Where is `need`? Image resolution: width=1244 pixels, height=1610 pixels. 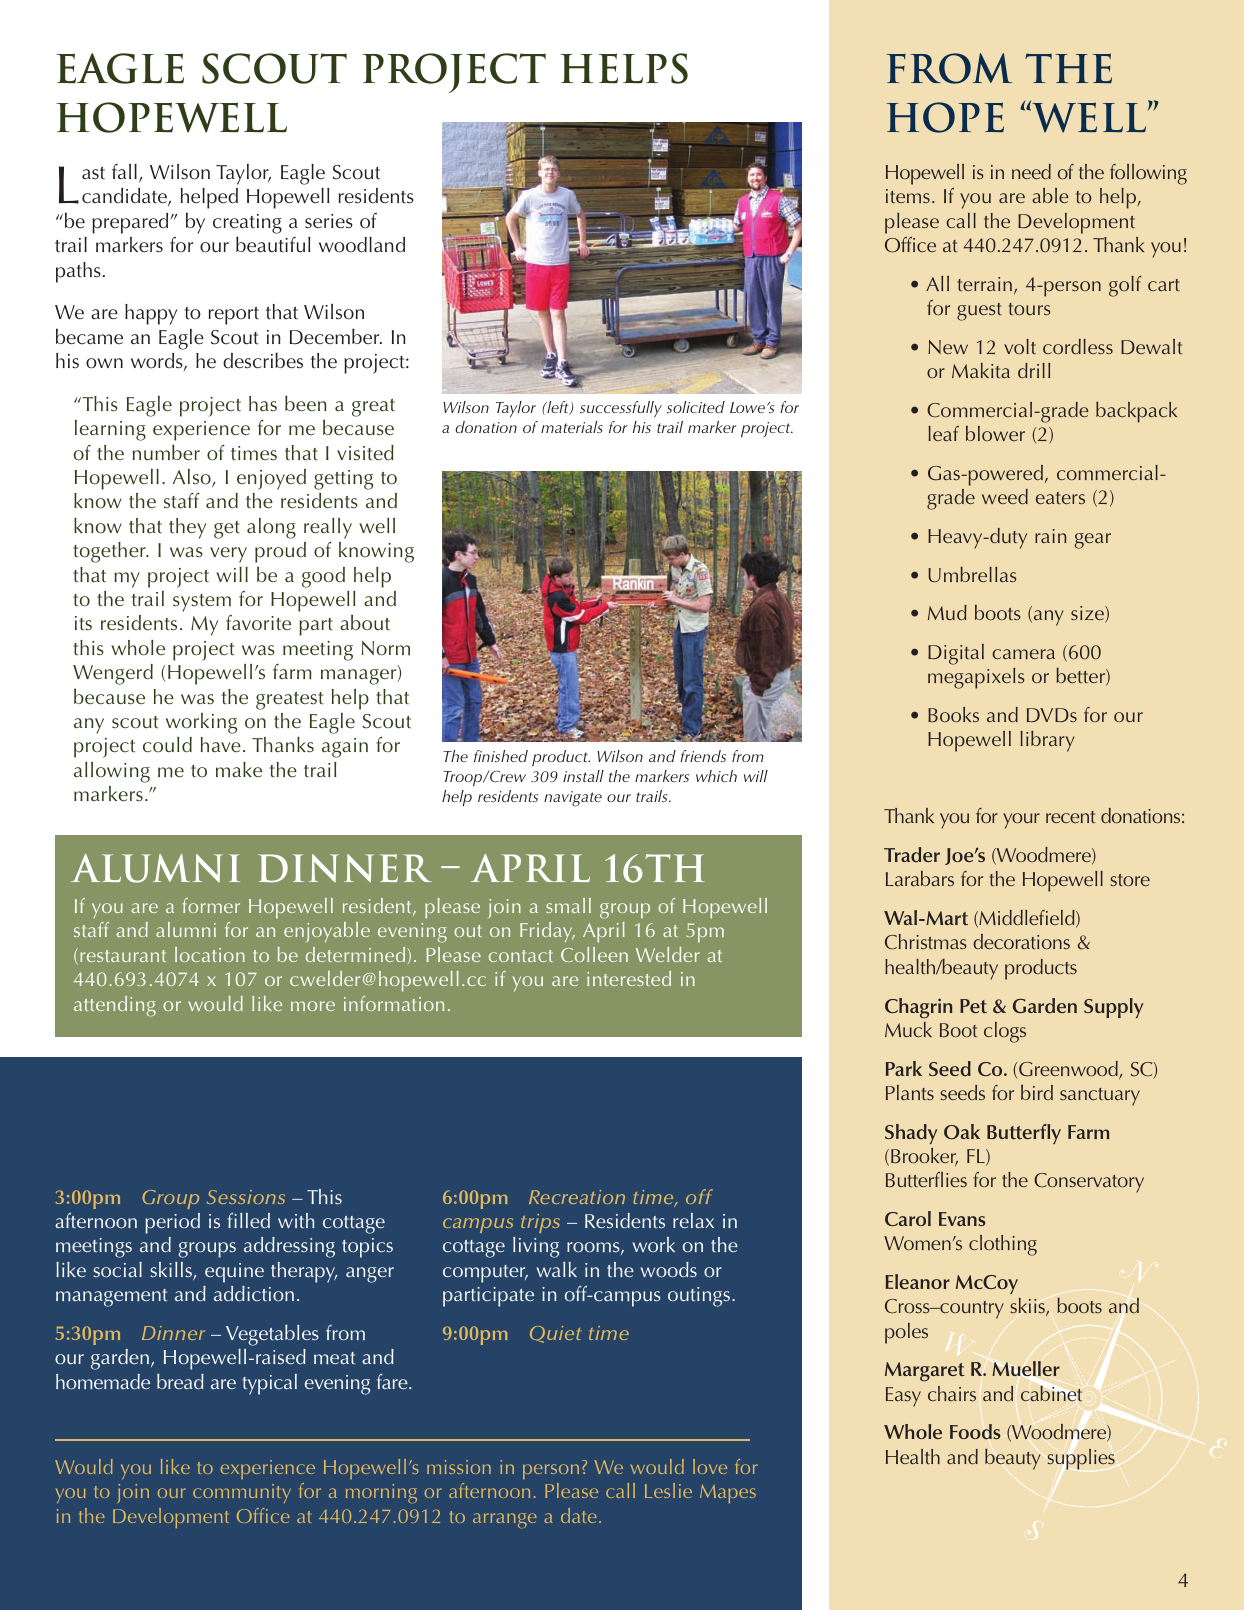 need is located at coordinates (1031, 171).
